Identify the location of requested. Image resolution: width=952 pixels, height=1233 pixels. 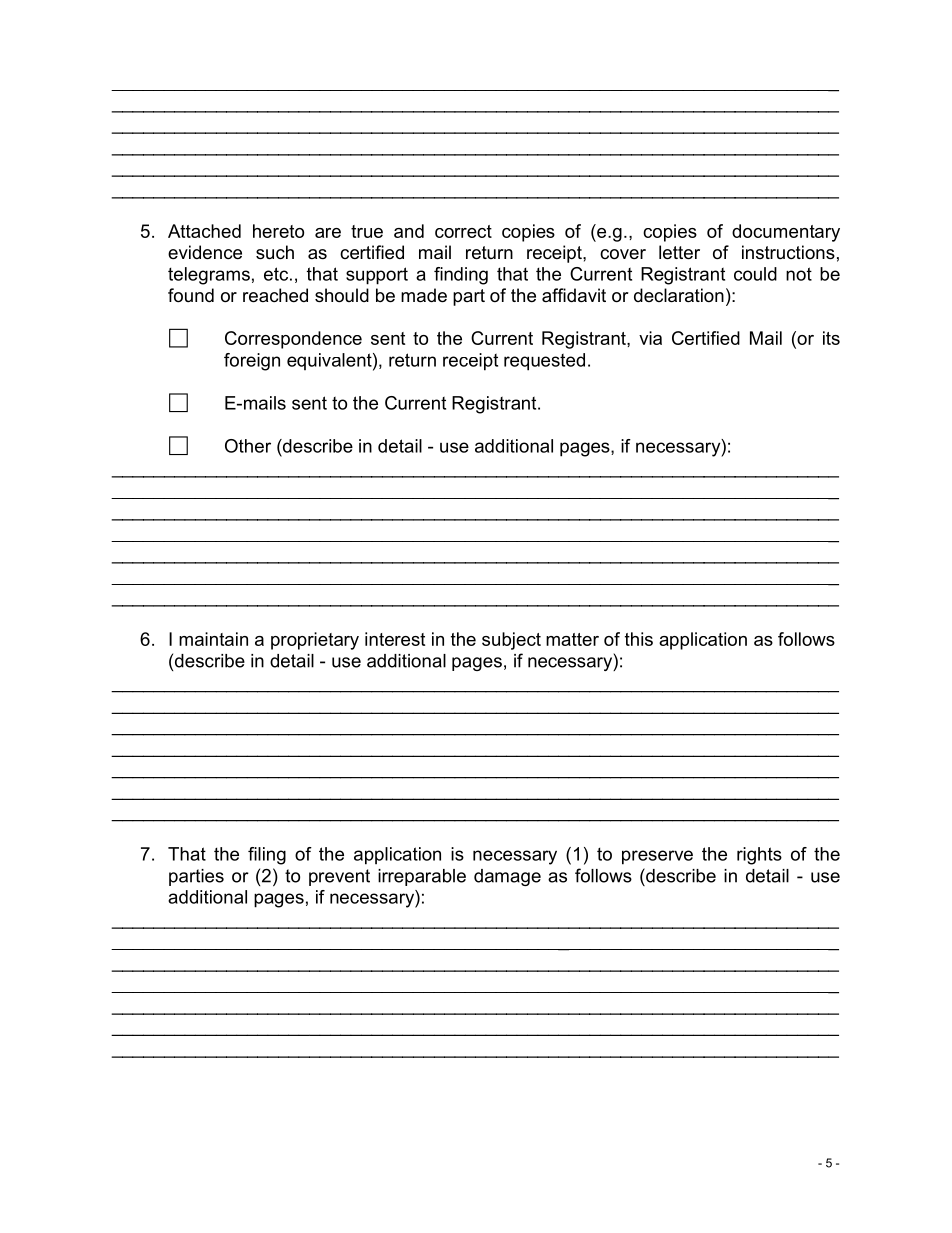
(544, 362).
